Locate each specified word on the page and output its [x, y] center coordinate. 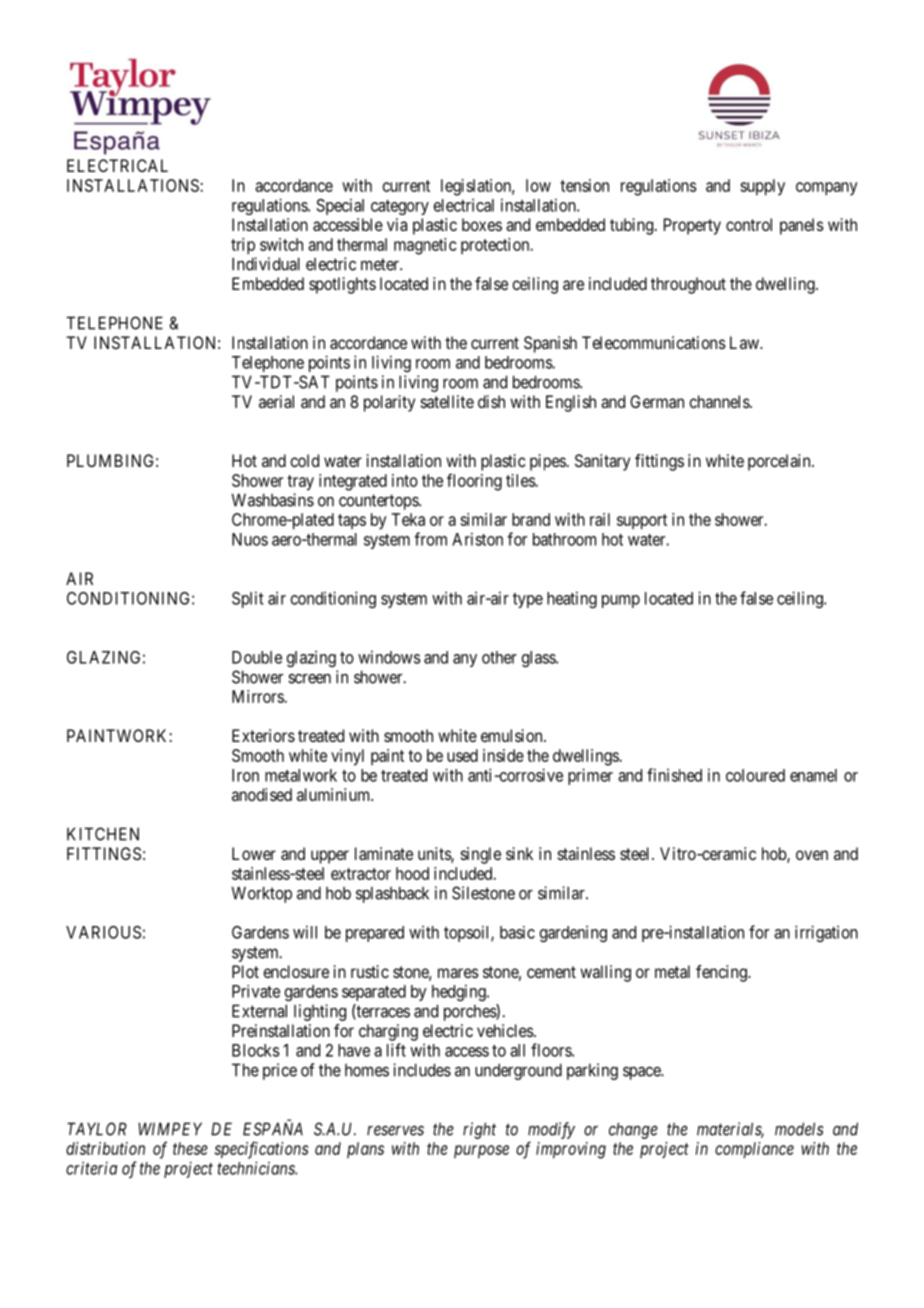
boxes [482, 224]
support [642, 522]
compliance [754, 1150]
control [749, 224]
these [190, 1148]
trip [243, 246]
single [481, 855]
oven [812, 855]
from [430, 539]
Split [248, 599]
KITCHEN [103, 834]
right [479, 1130]
